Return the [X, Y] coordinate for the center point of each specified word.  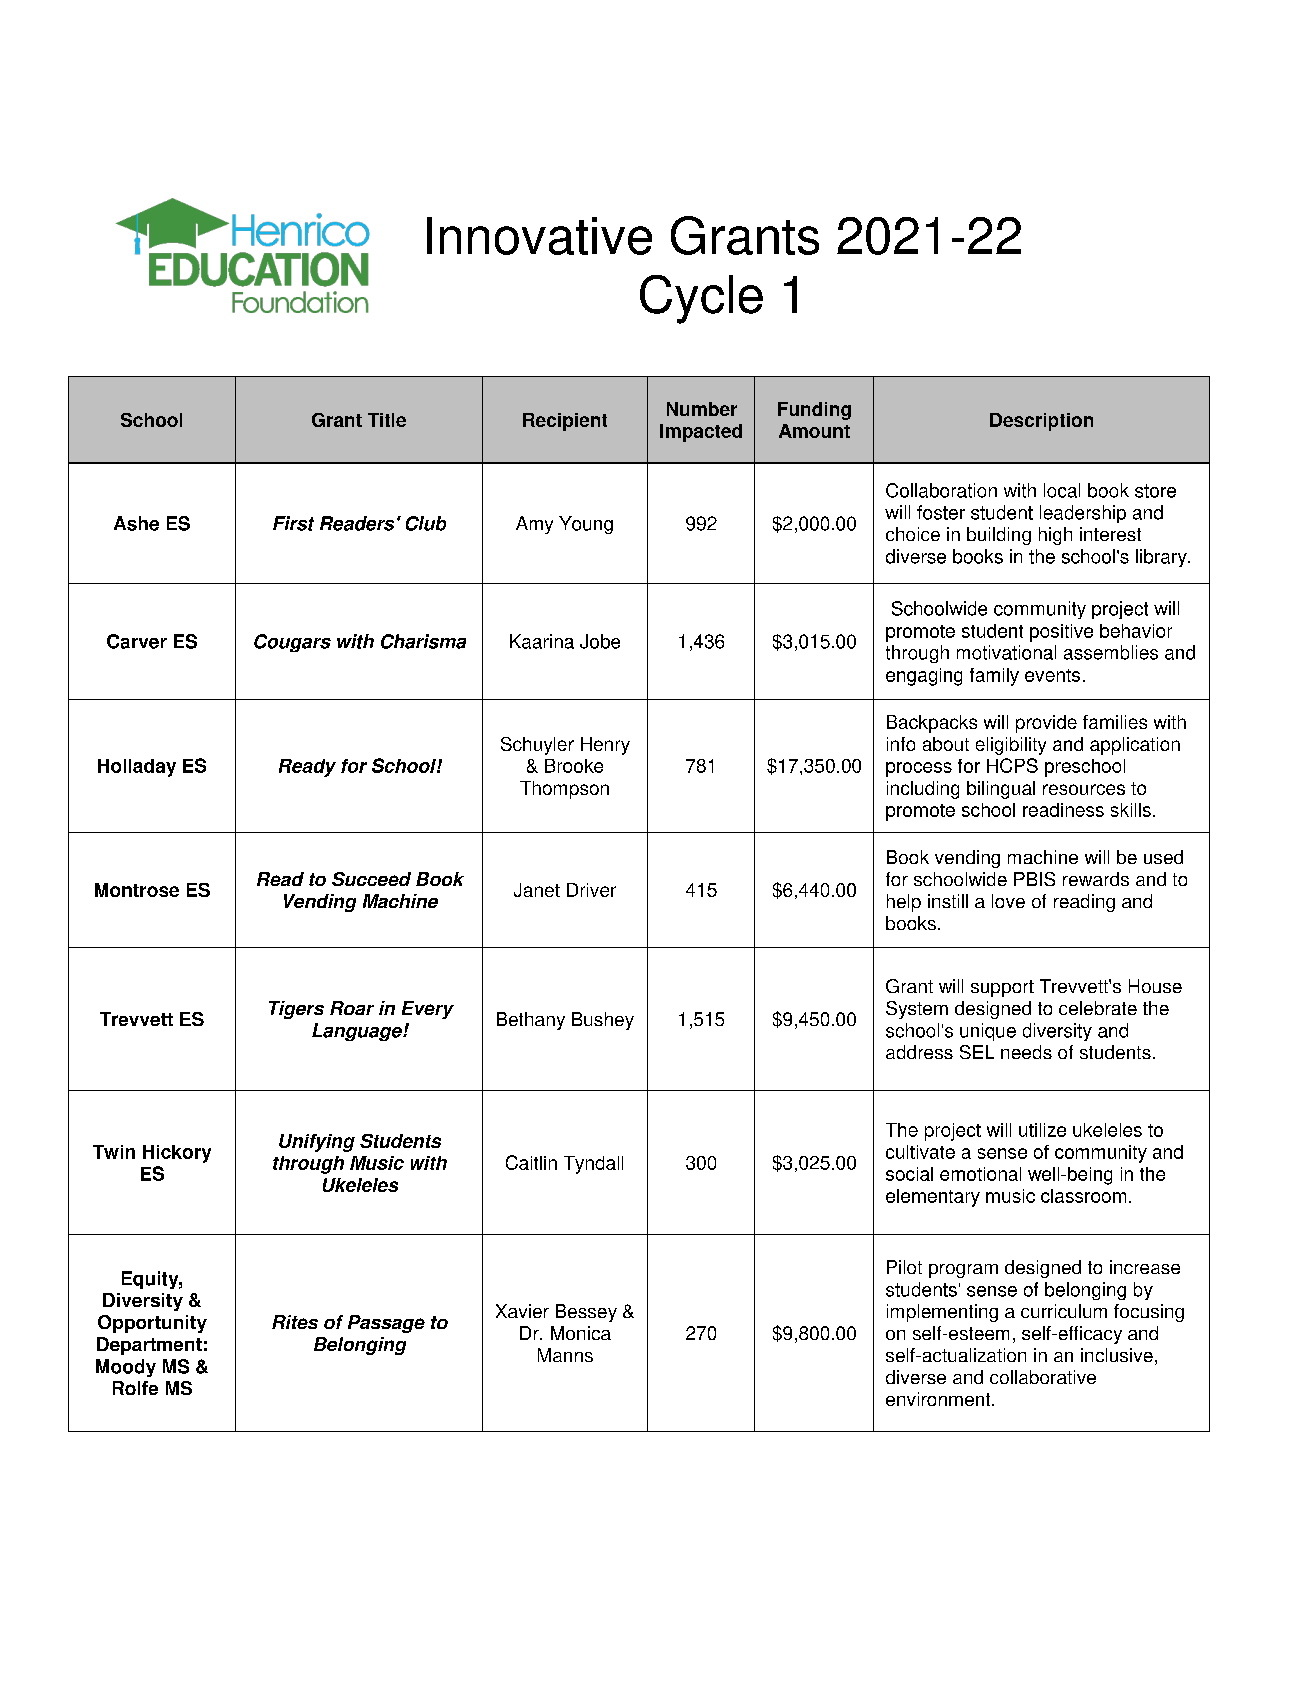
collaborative [1043, 1377]
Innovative [539, 236]
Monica [581, 1333]
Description [1041, 422]
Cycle [701, 299]
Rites [295, 1322]
